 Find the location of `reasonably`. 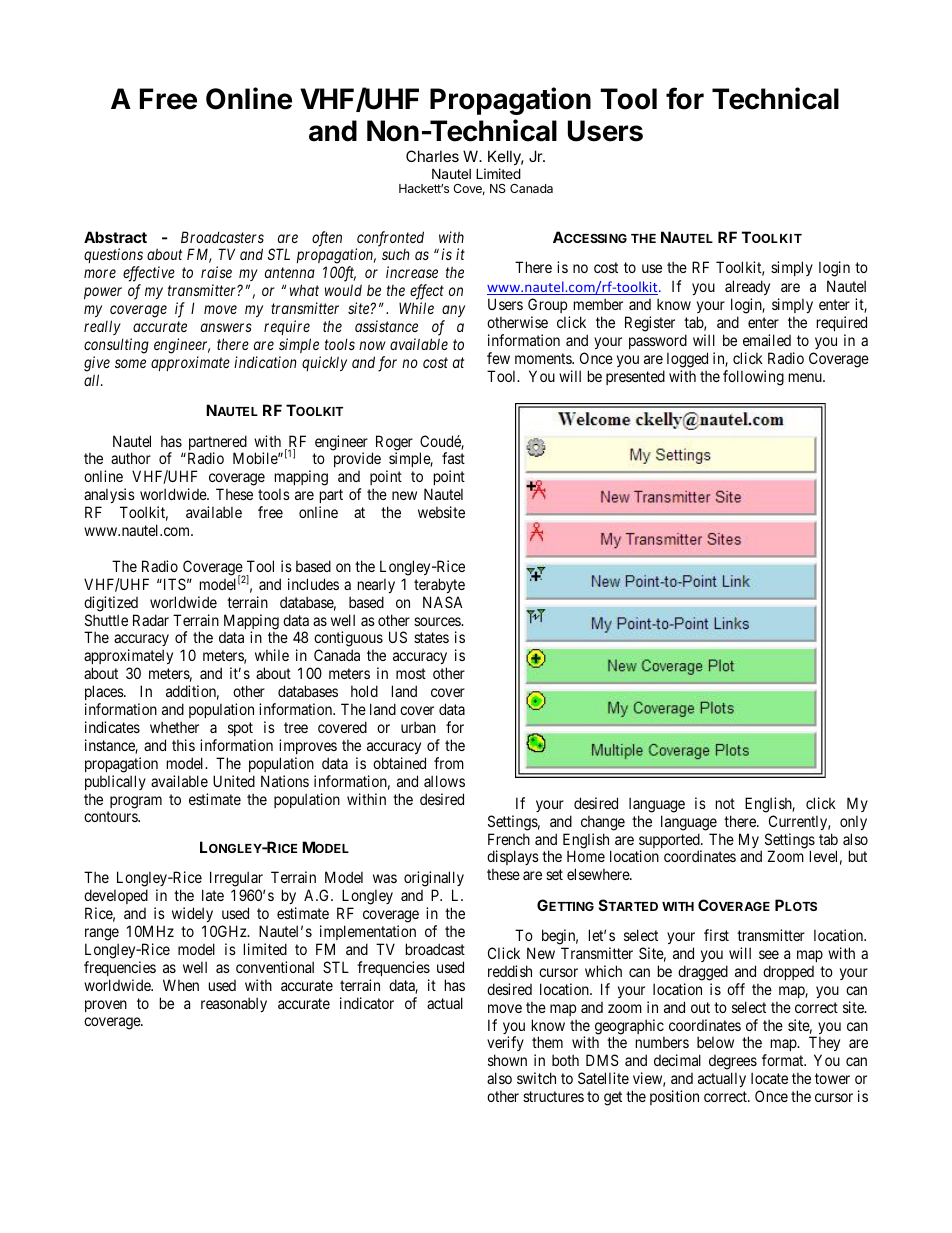

reasonably is located at coordinates (234, 1004).
